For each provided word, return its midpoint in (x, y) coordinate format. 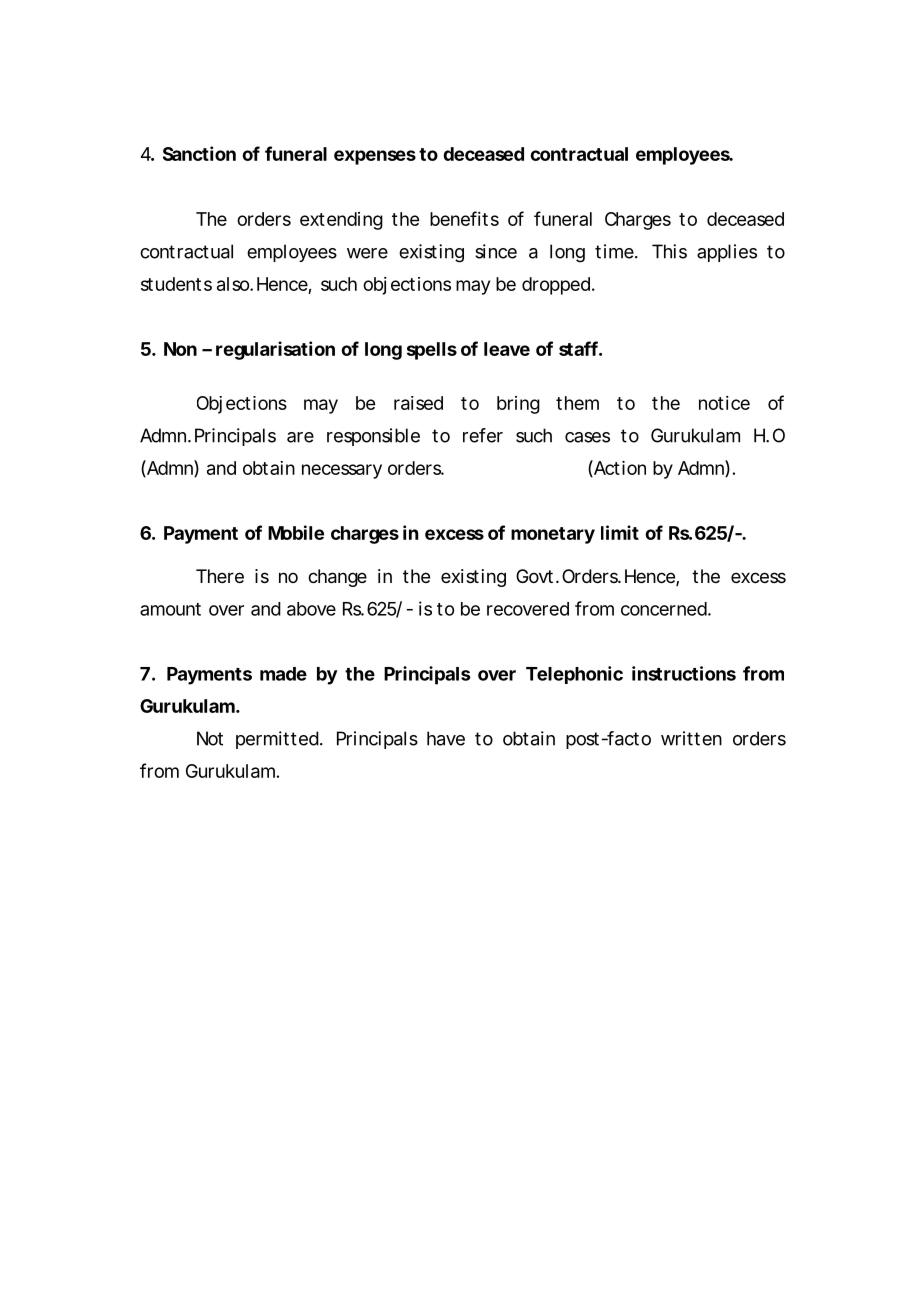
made (283, 674)
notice (724, 403)
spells (432, 351)
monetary (553, 535)
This (669, 251)
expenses (375, 157)
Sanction (199, 153)
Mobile (296, 532)
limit (620, 532)
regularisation (275, 350)
